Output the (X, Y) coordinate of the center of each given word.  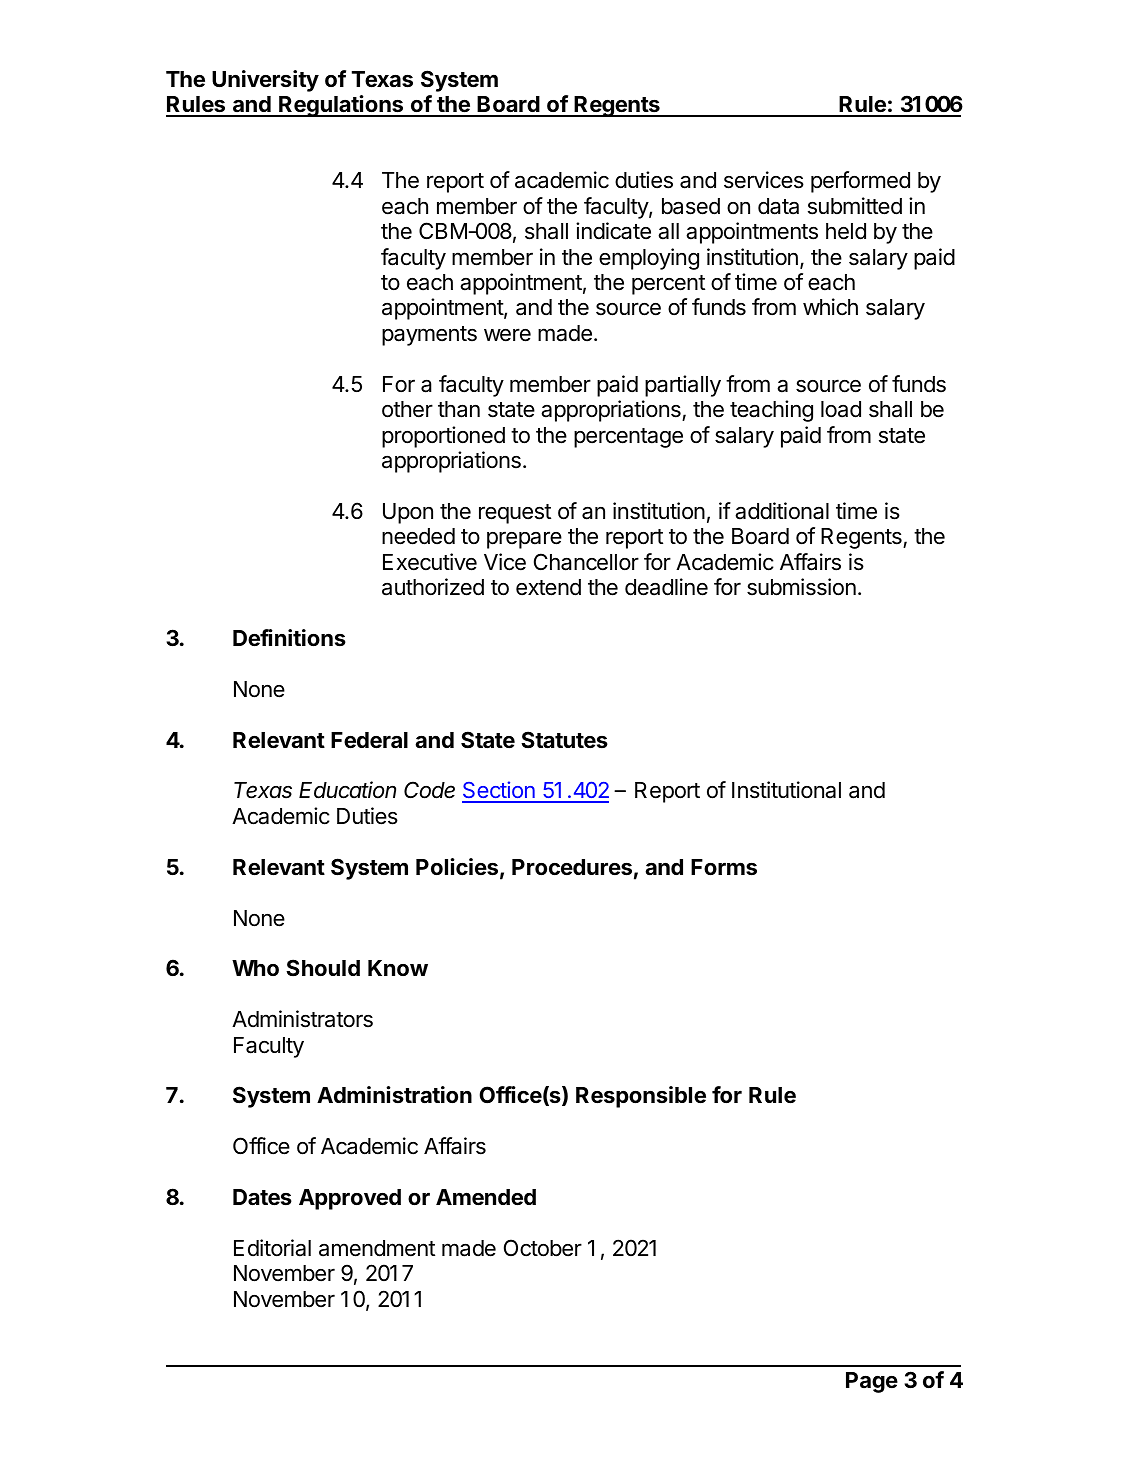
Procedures (572, 867)
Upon (408, 513)
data (778, 206)
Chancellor (586, 562)
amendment (377, 1248)
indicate (613, 231)
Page (872, 1382)
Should (323, 967)
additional (782, 511)
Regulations (341, 106)
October (543, 1248)
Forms (724, 867)
